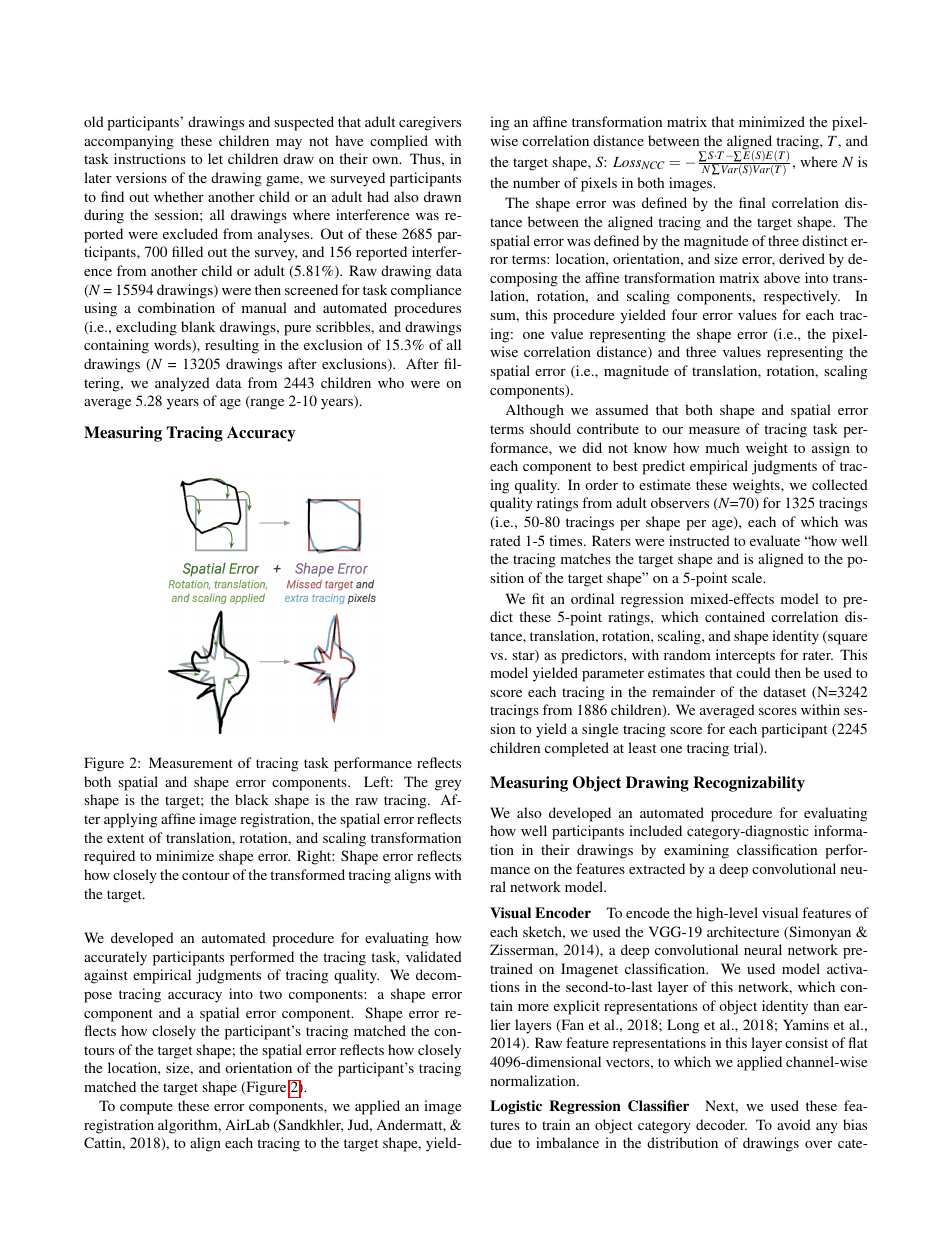 The image size is (952, 1233). I want to click on avoid, so click(794, 1124).
